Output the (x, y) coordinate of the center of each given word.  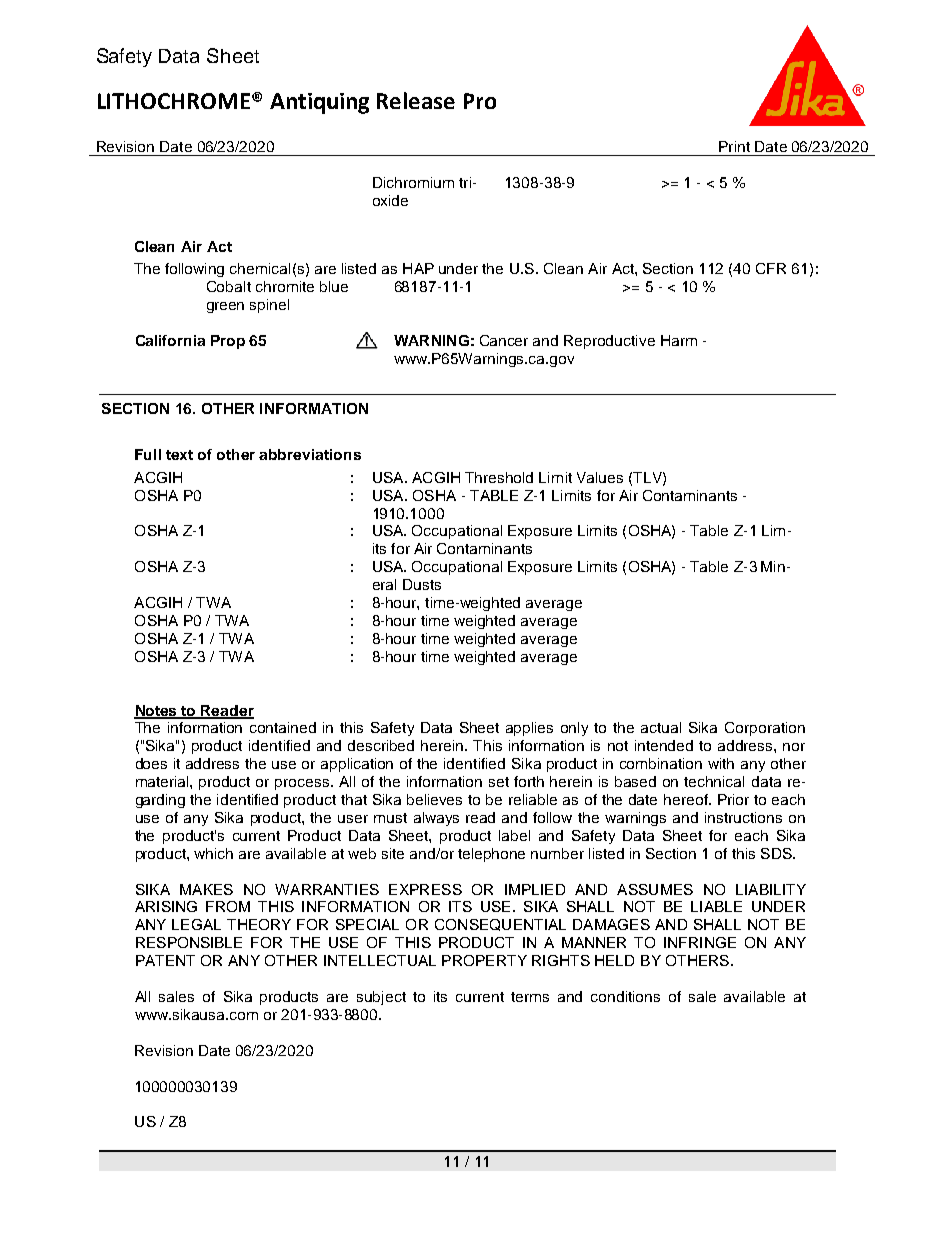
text (179, 455)
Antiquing (319, 103)
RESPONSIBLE (189, 942)
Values (600, 477)
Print (734, 146)
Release (416, 100)
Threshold (499, 477)
